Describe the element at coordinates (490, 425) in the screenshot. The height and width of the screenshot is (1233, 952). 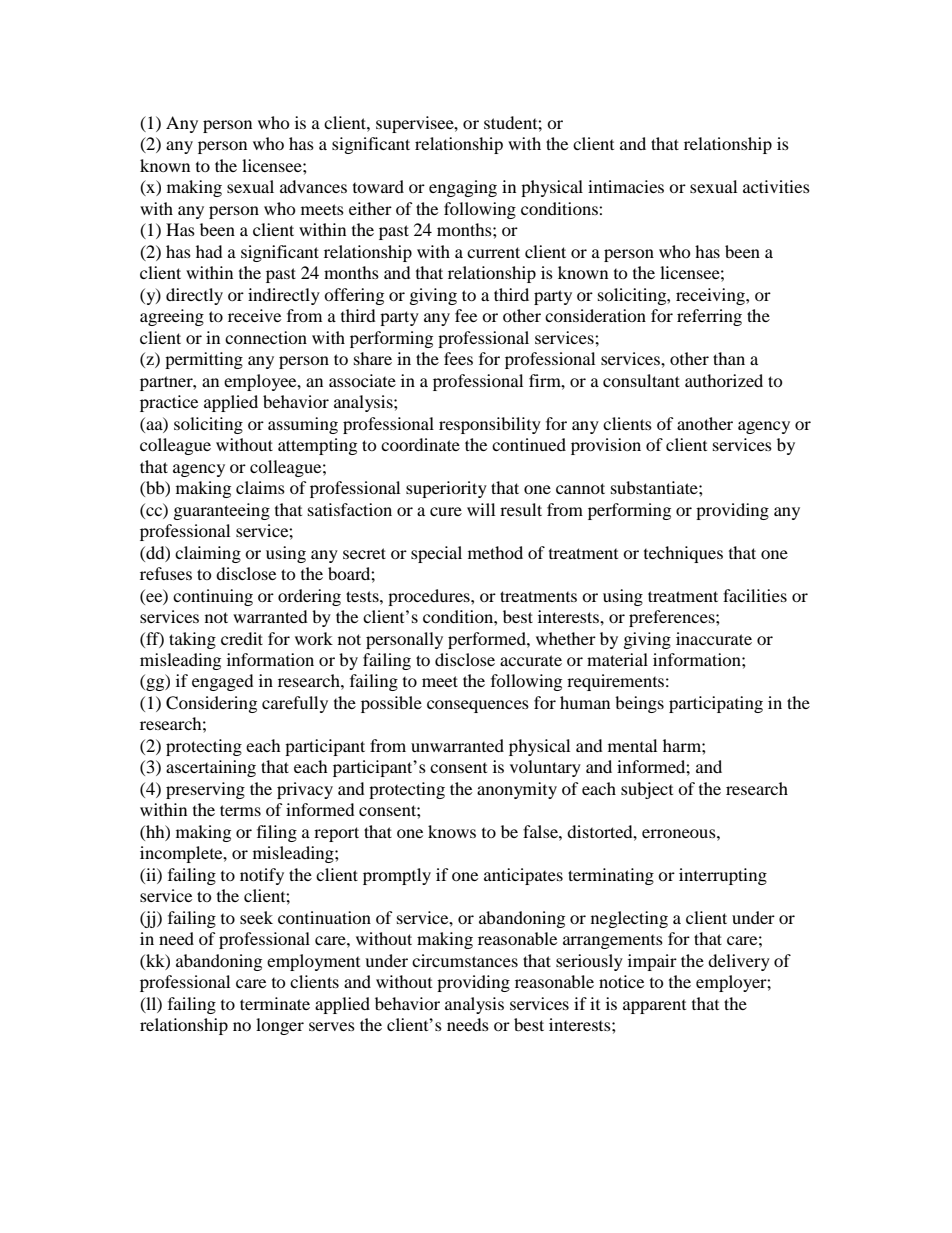
I see `responsibility` at that location.
